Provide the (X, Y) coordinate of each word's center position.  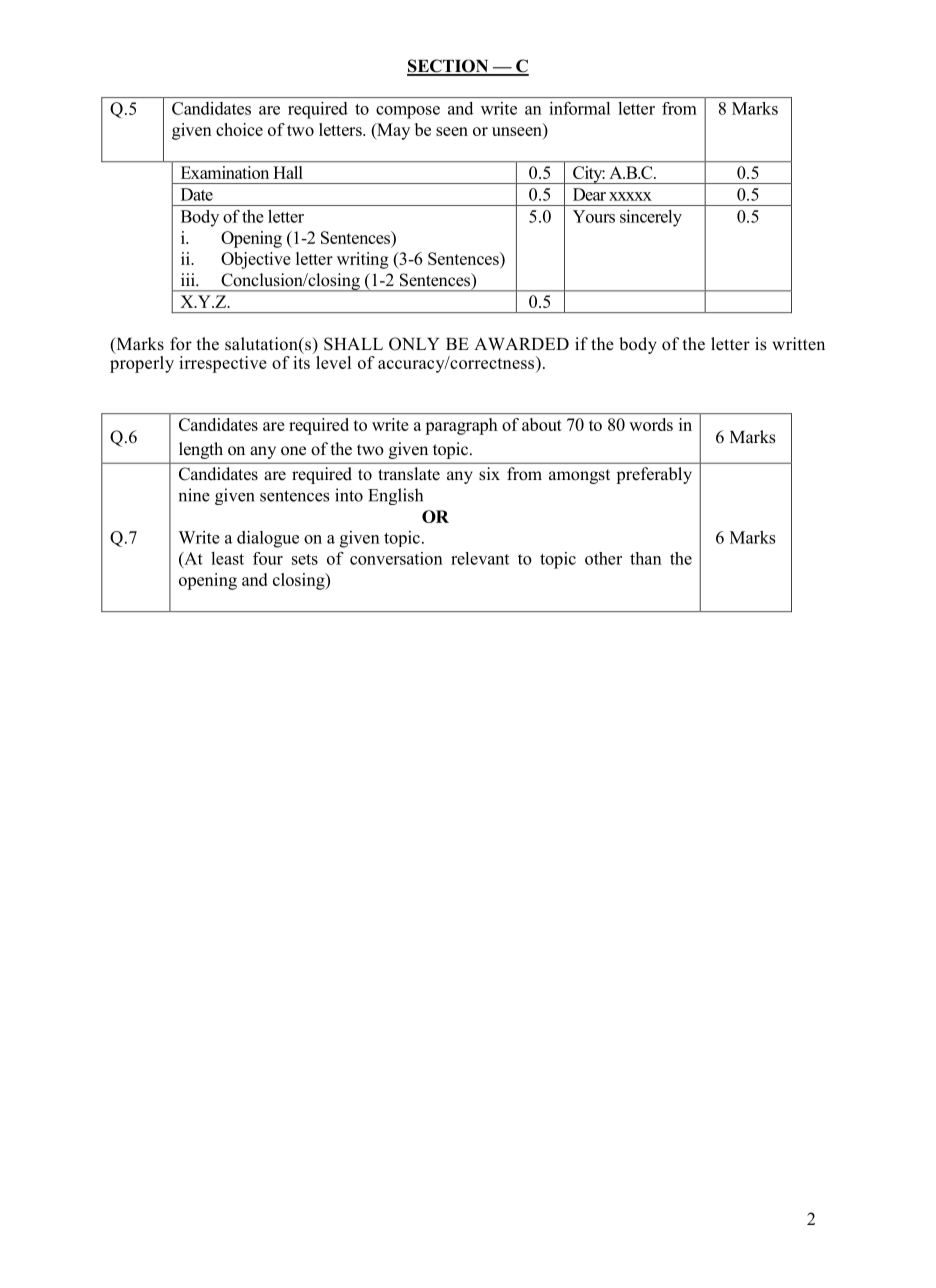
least (227, 558)
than (646, 558)
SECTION (449, 67)
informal (580, 108)
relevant (480, 558)
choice (239, 129)
